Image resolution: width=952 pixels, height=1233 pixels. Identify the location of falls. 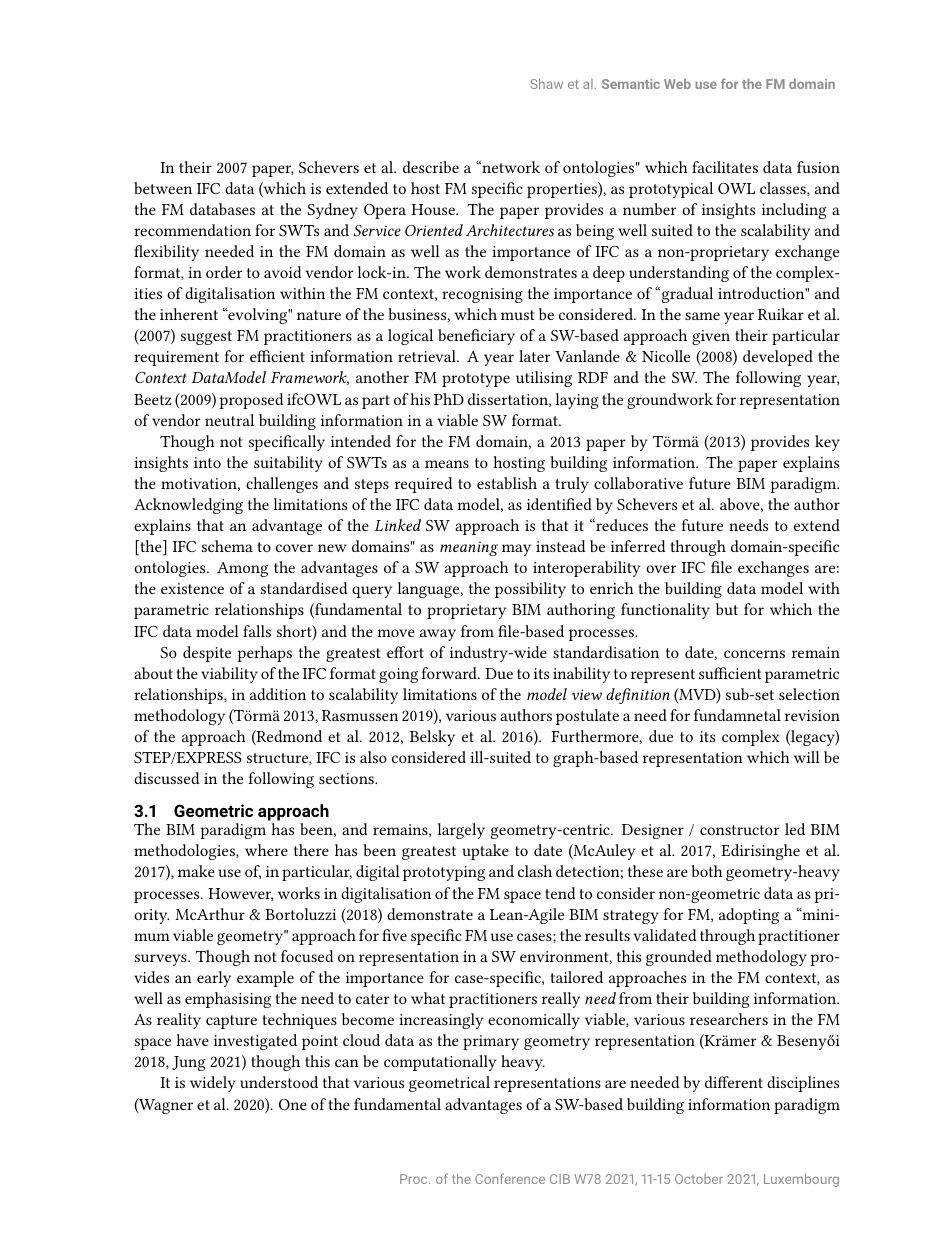
(257, 631).
